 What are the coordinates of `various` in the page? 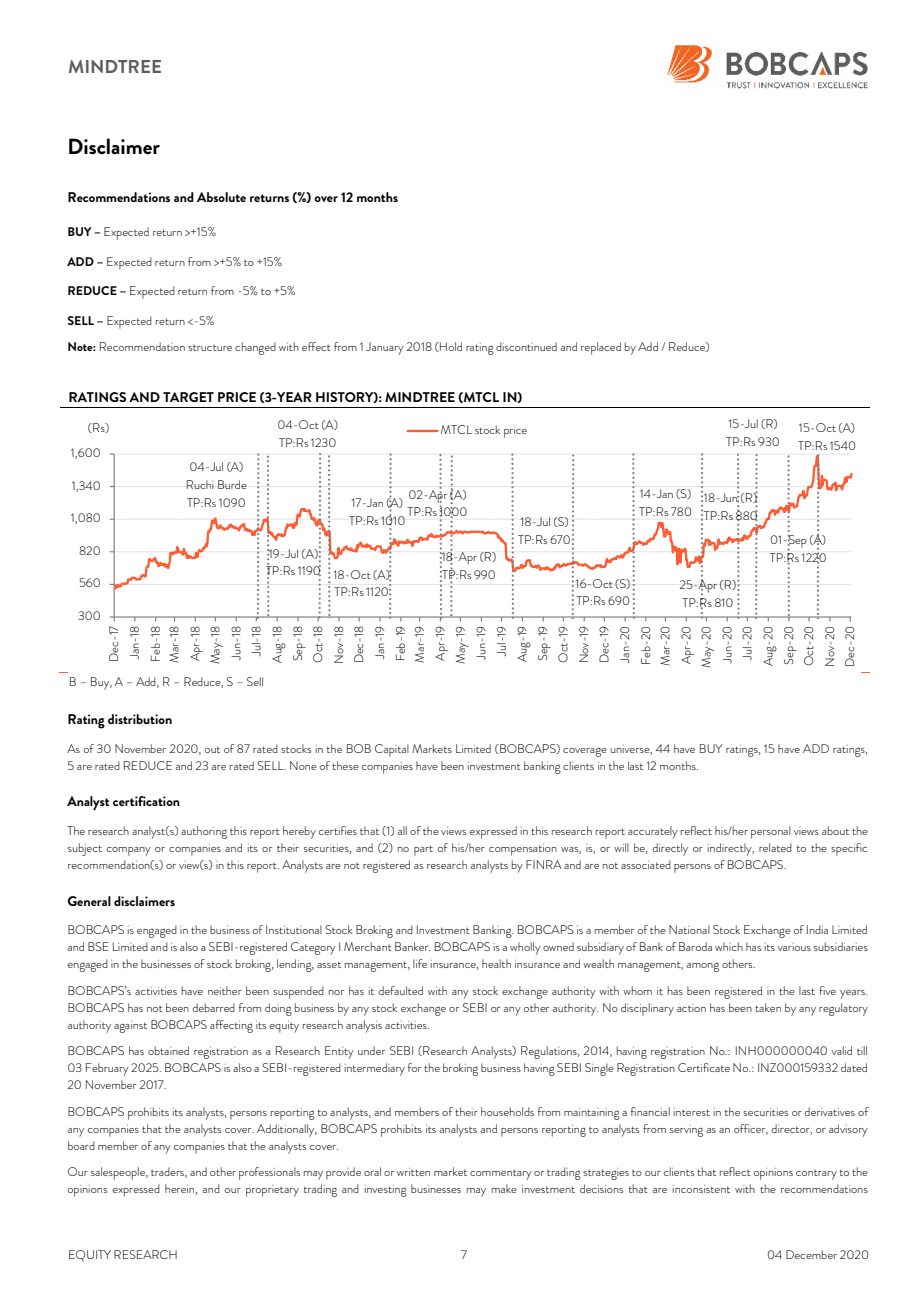 It's located at (794, 947).
